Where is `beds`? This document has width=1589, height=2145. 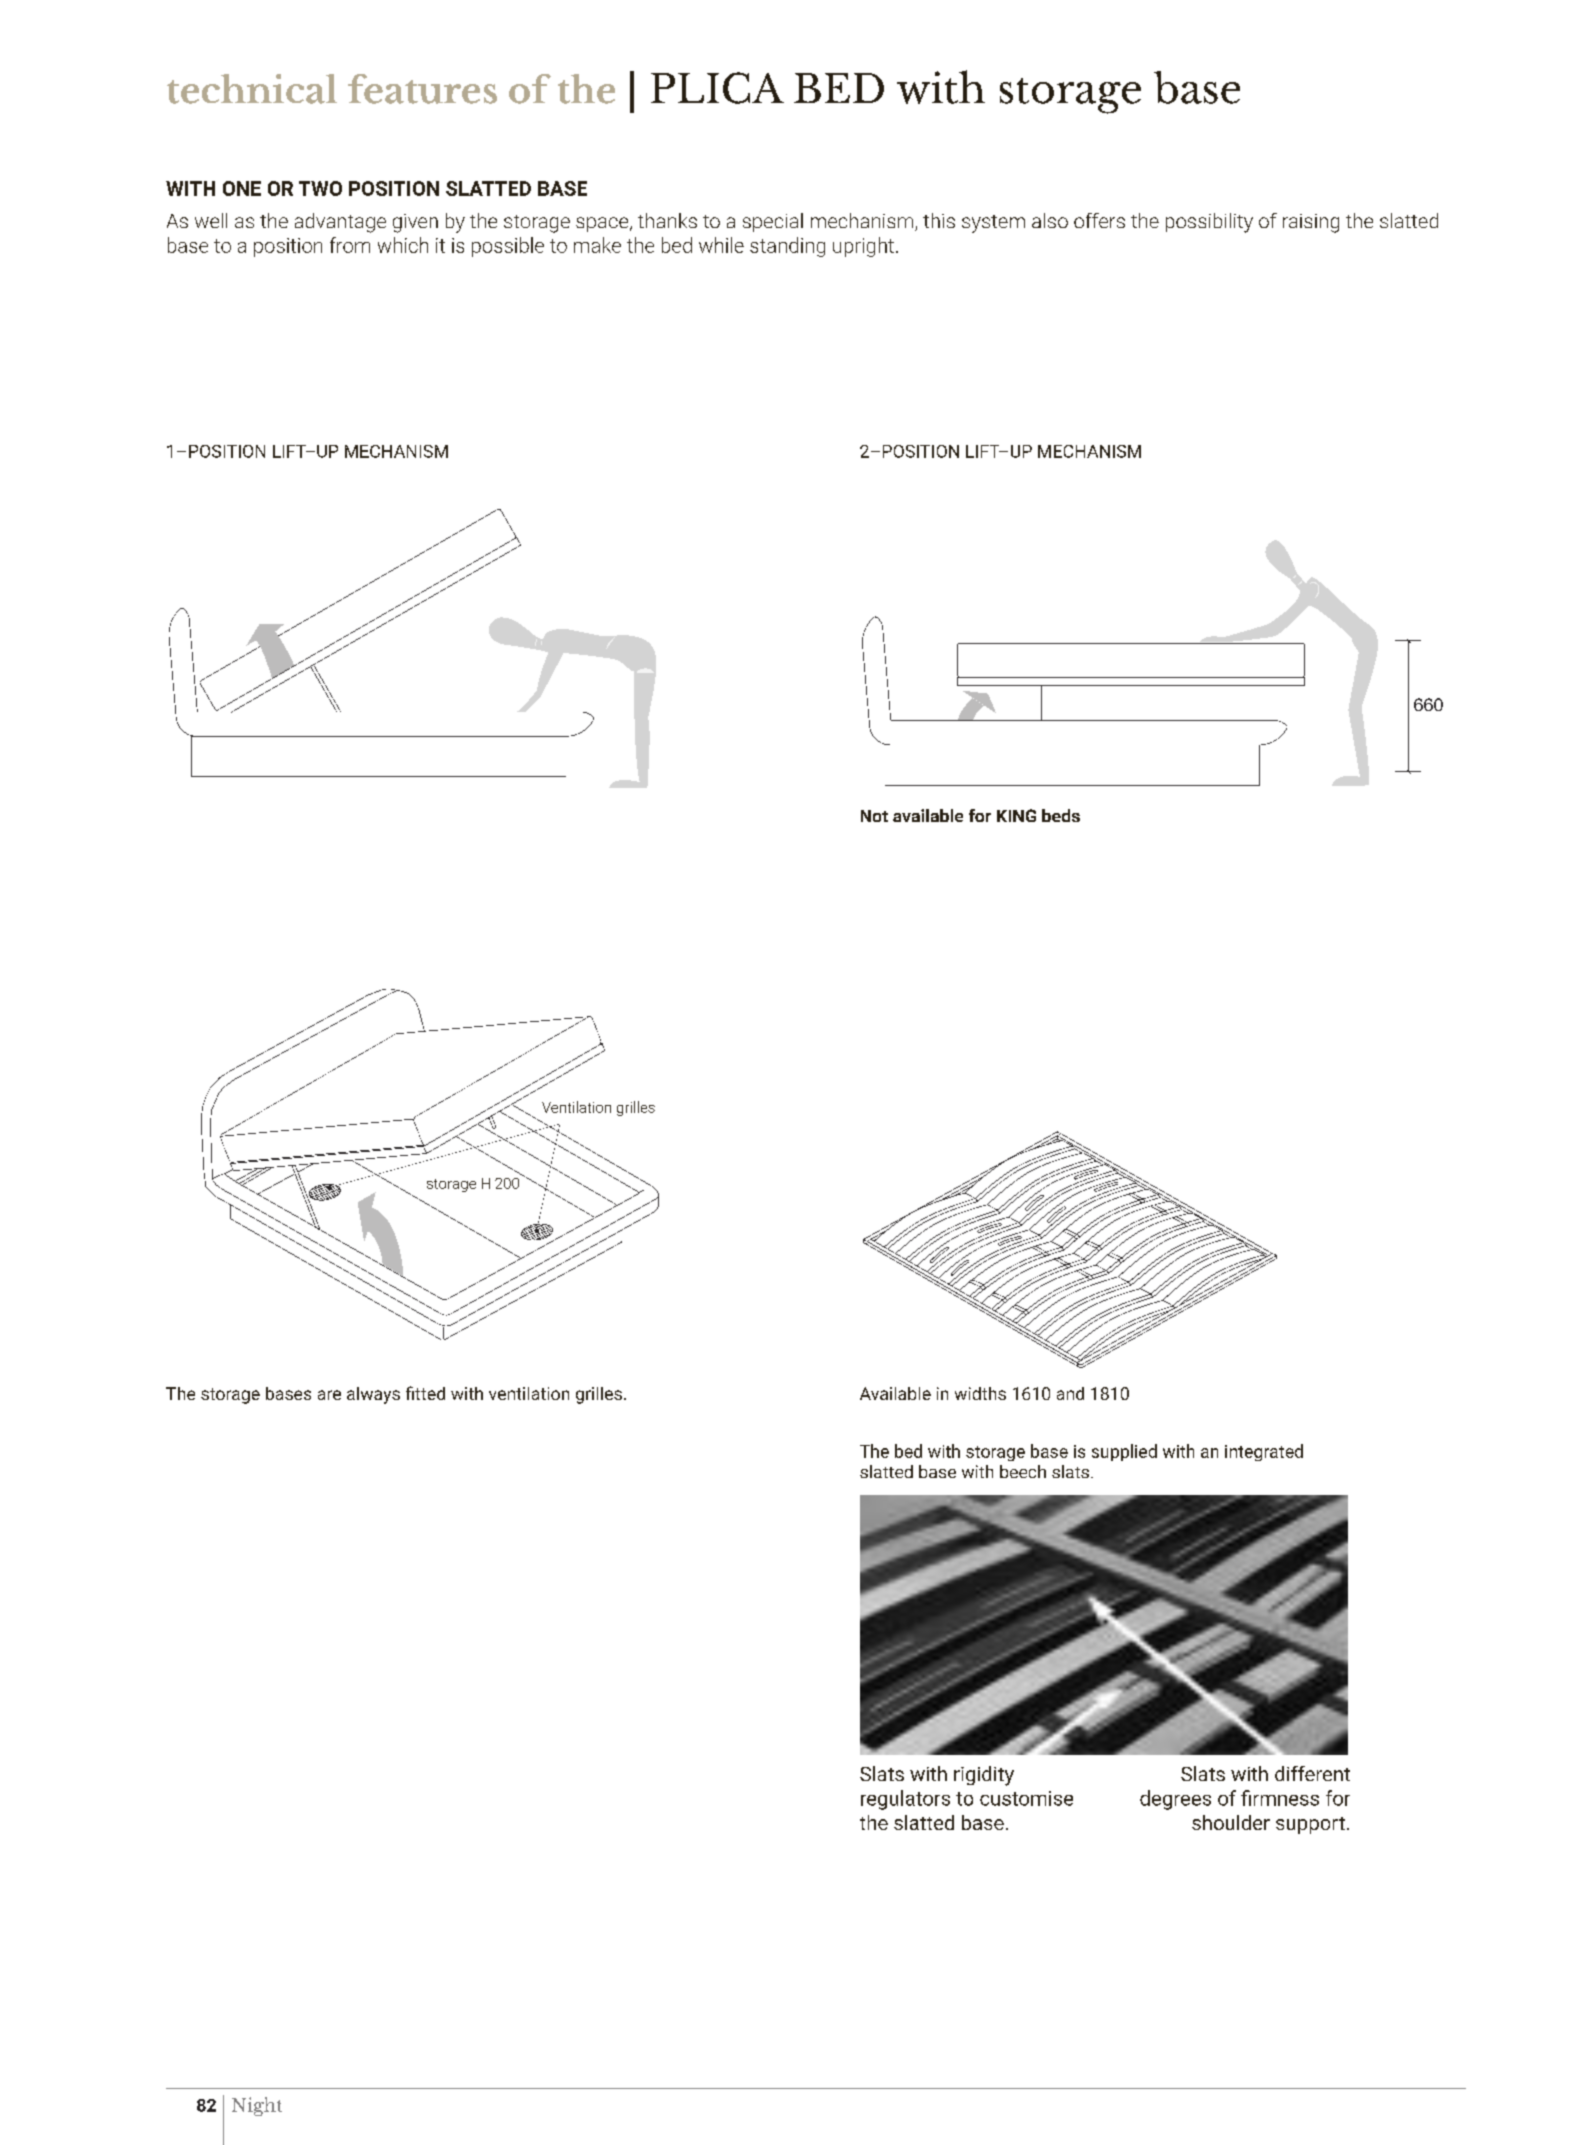 beds is located at coordinates (1061, 815).
